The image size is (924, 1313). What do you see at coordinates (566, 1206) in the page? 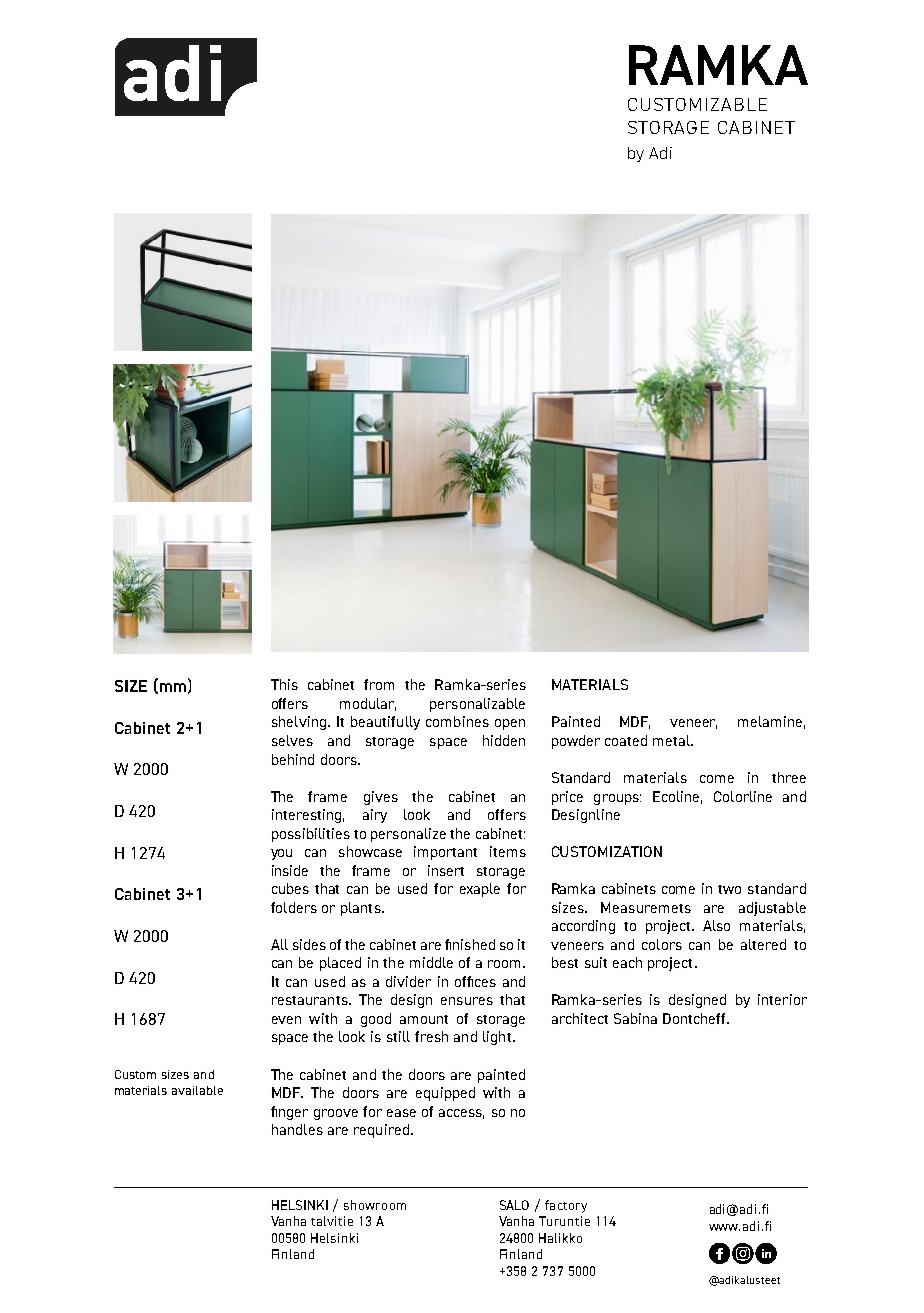
I see `factory` at bounding box center [566, 1206].
